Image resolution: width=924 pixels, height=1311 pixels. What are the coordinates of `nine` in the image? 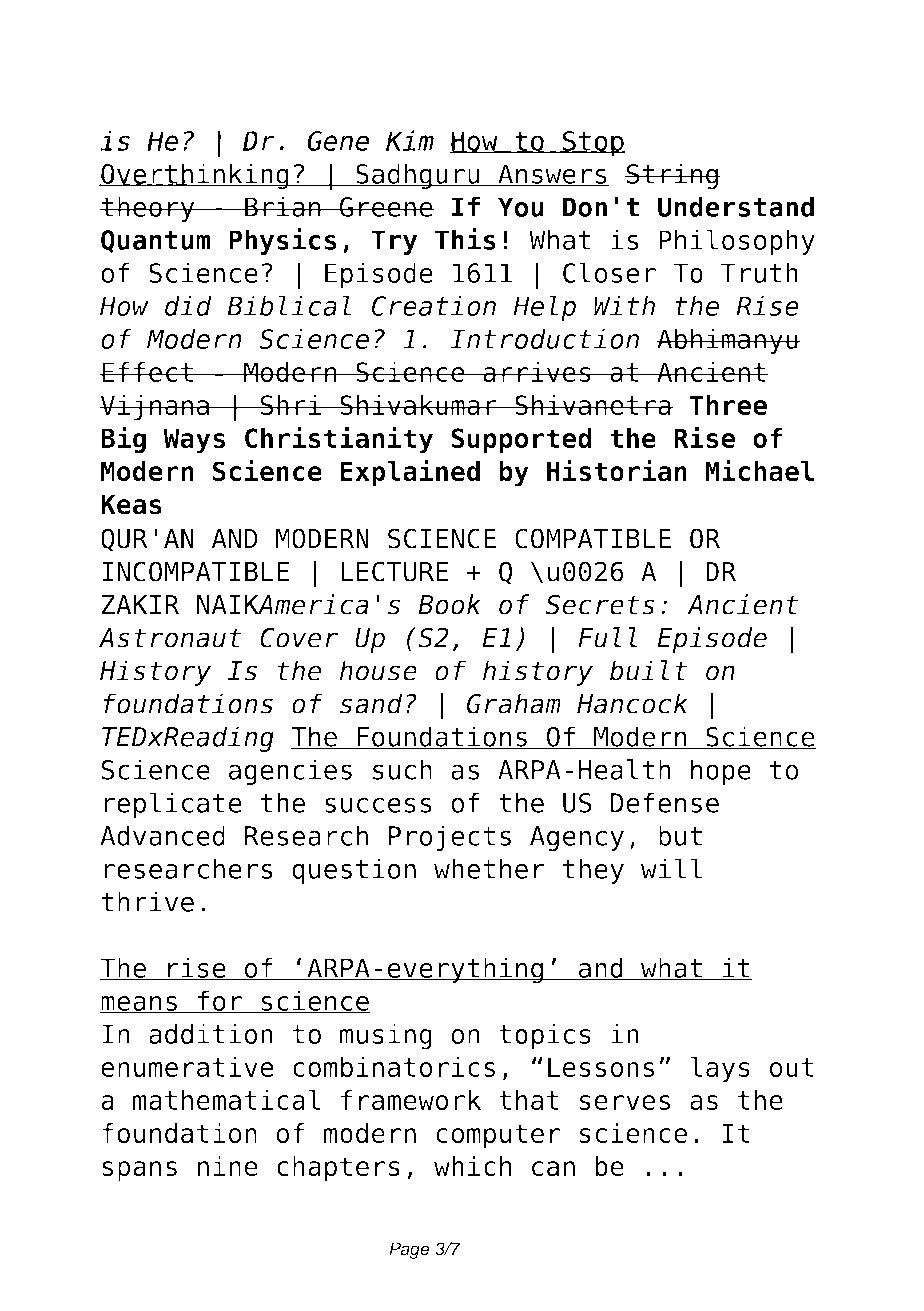 It's located at (228, 1166).
